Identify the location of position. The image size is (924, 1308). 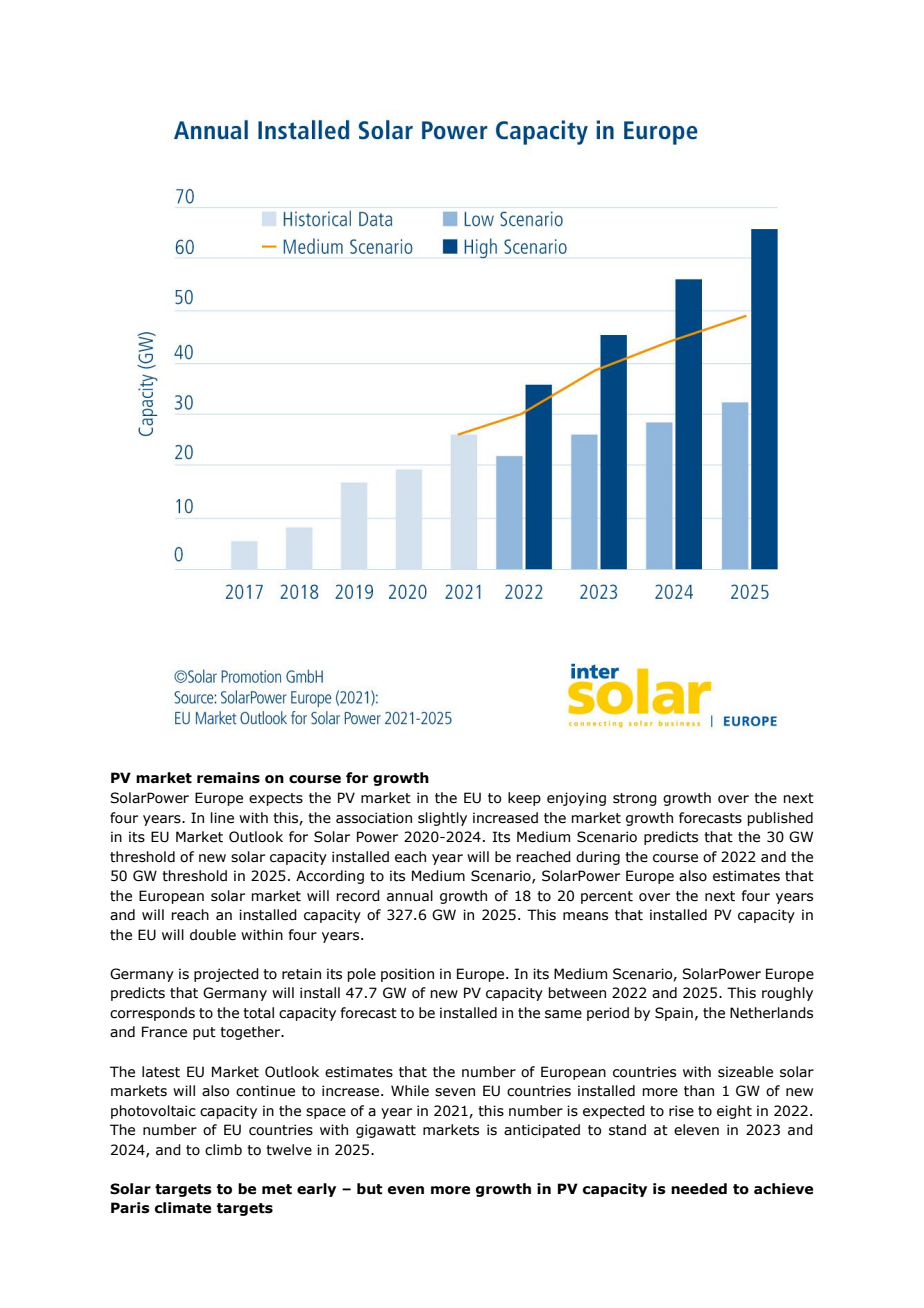
(407, 975).
